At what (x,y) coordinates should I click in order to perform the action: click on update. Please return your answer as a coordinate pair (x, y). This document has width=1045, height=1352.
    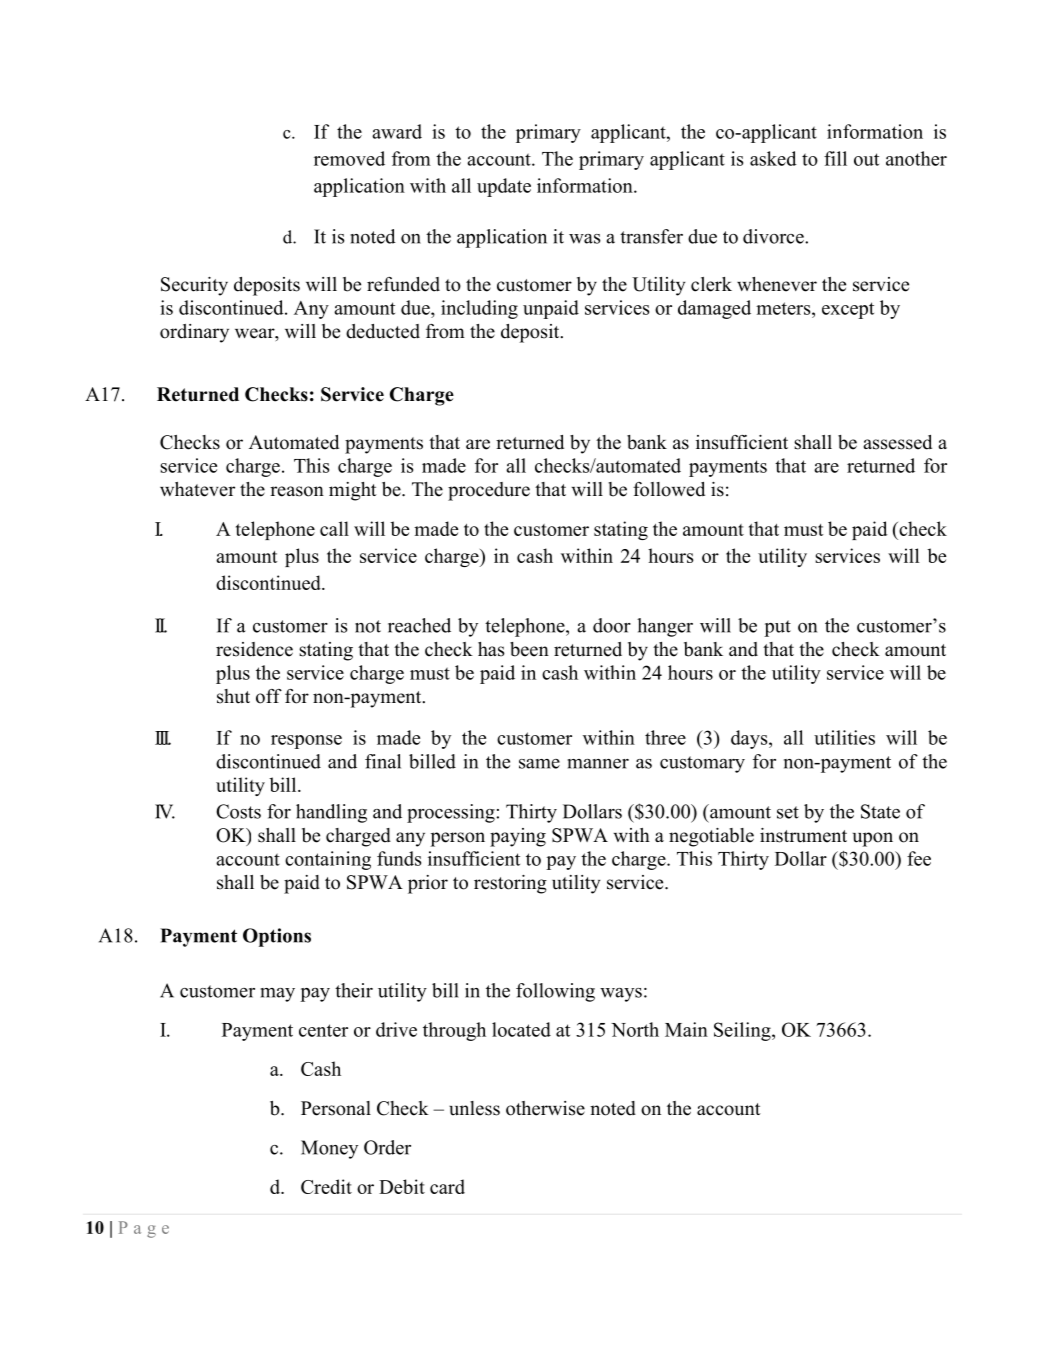
    Looking at the image, I should click on (504, 187).
